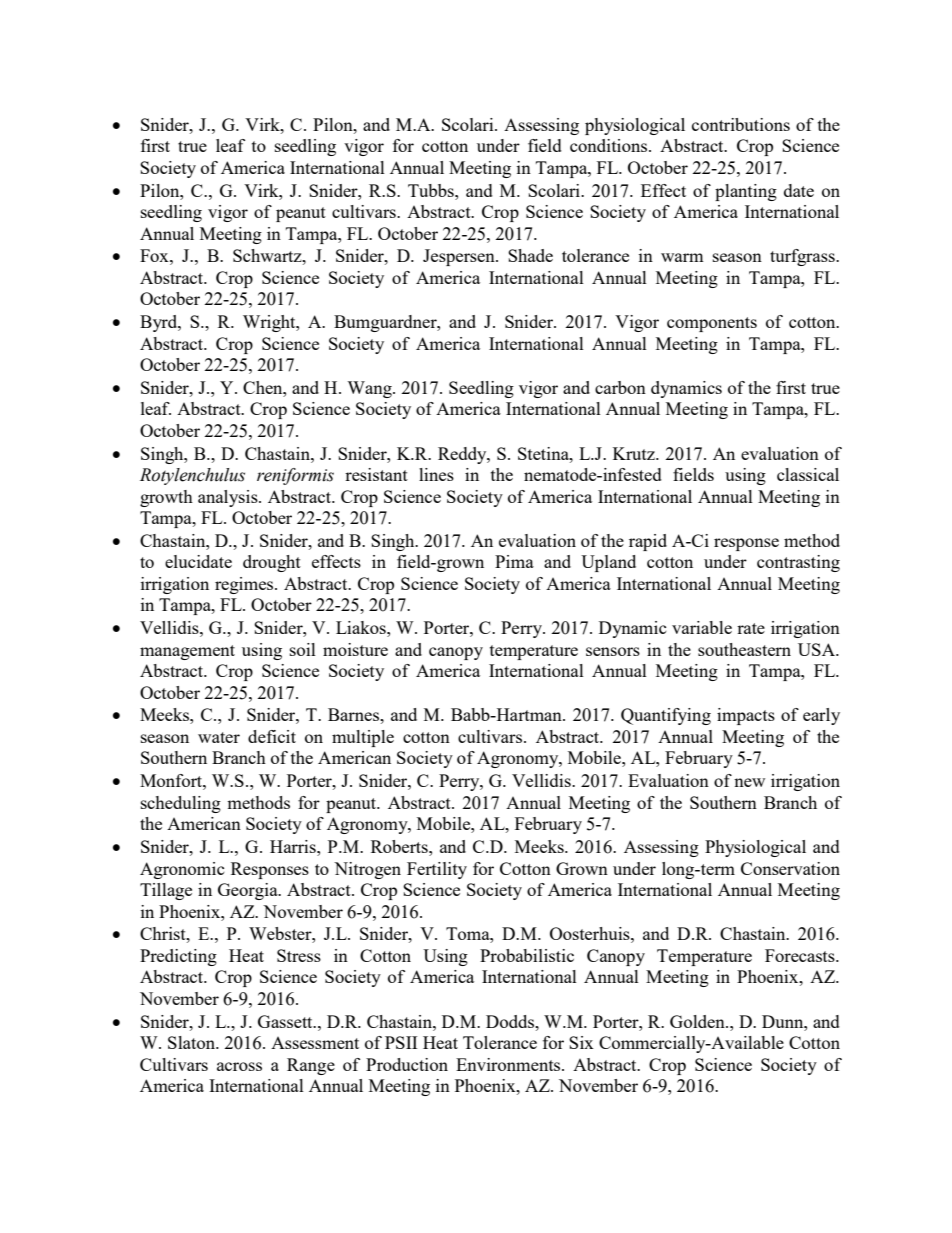 This screenshot has width=952, height=1233. What do you see at coordinates (511, 1021) in the screenshot?
I see `Dodds` at bounding box center [511, 1021].
